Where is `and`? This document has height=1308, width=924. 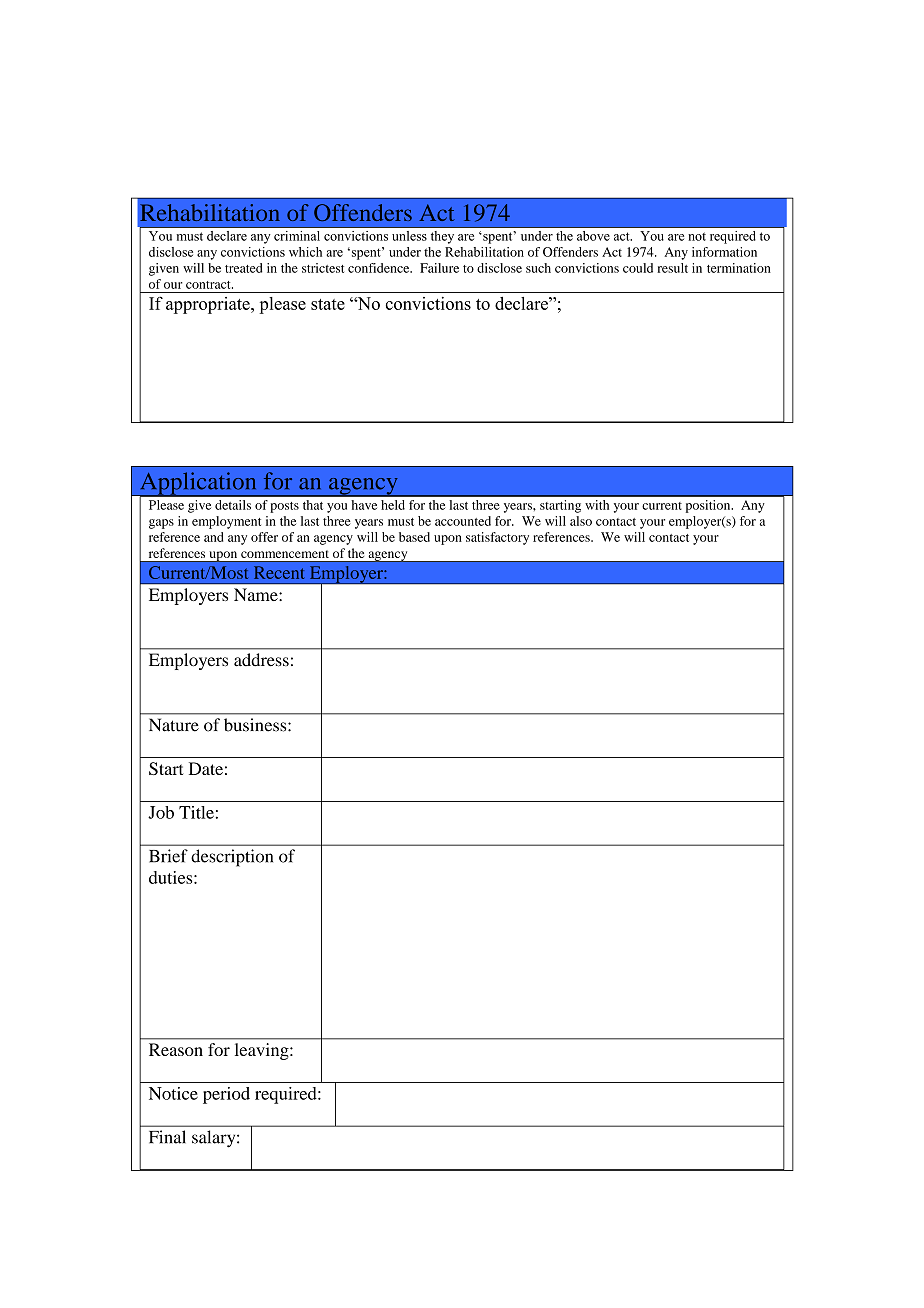
and is located at coordinates (213, 537).
